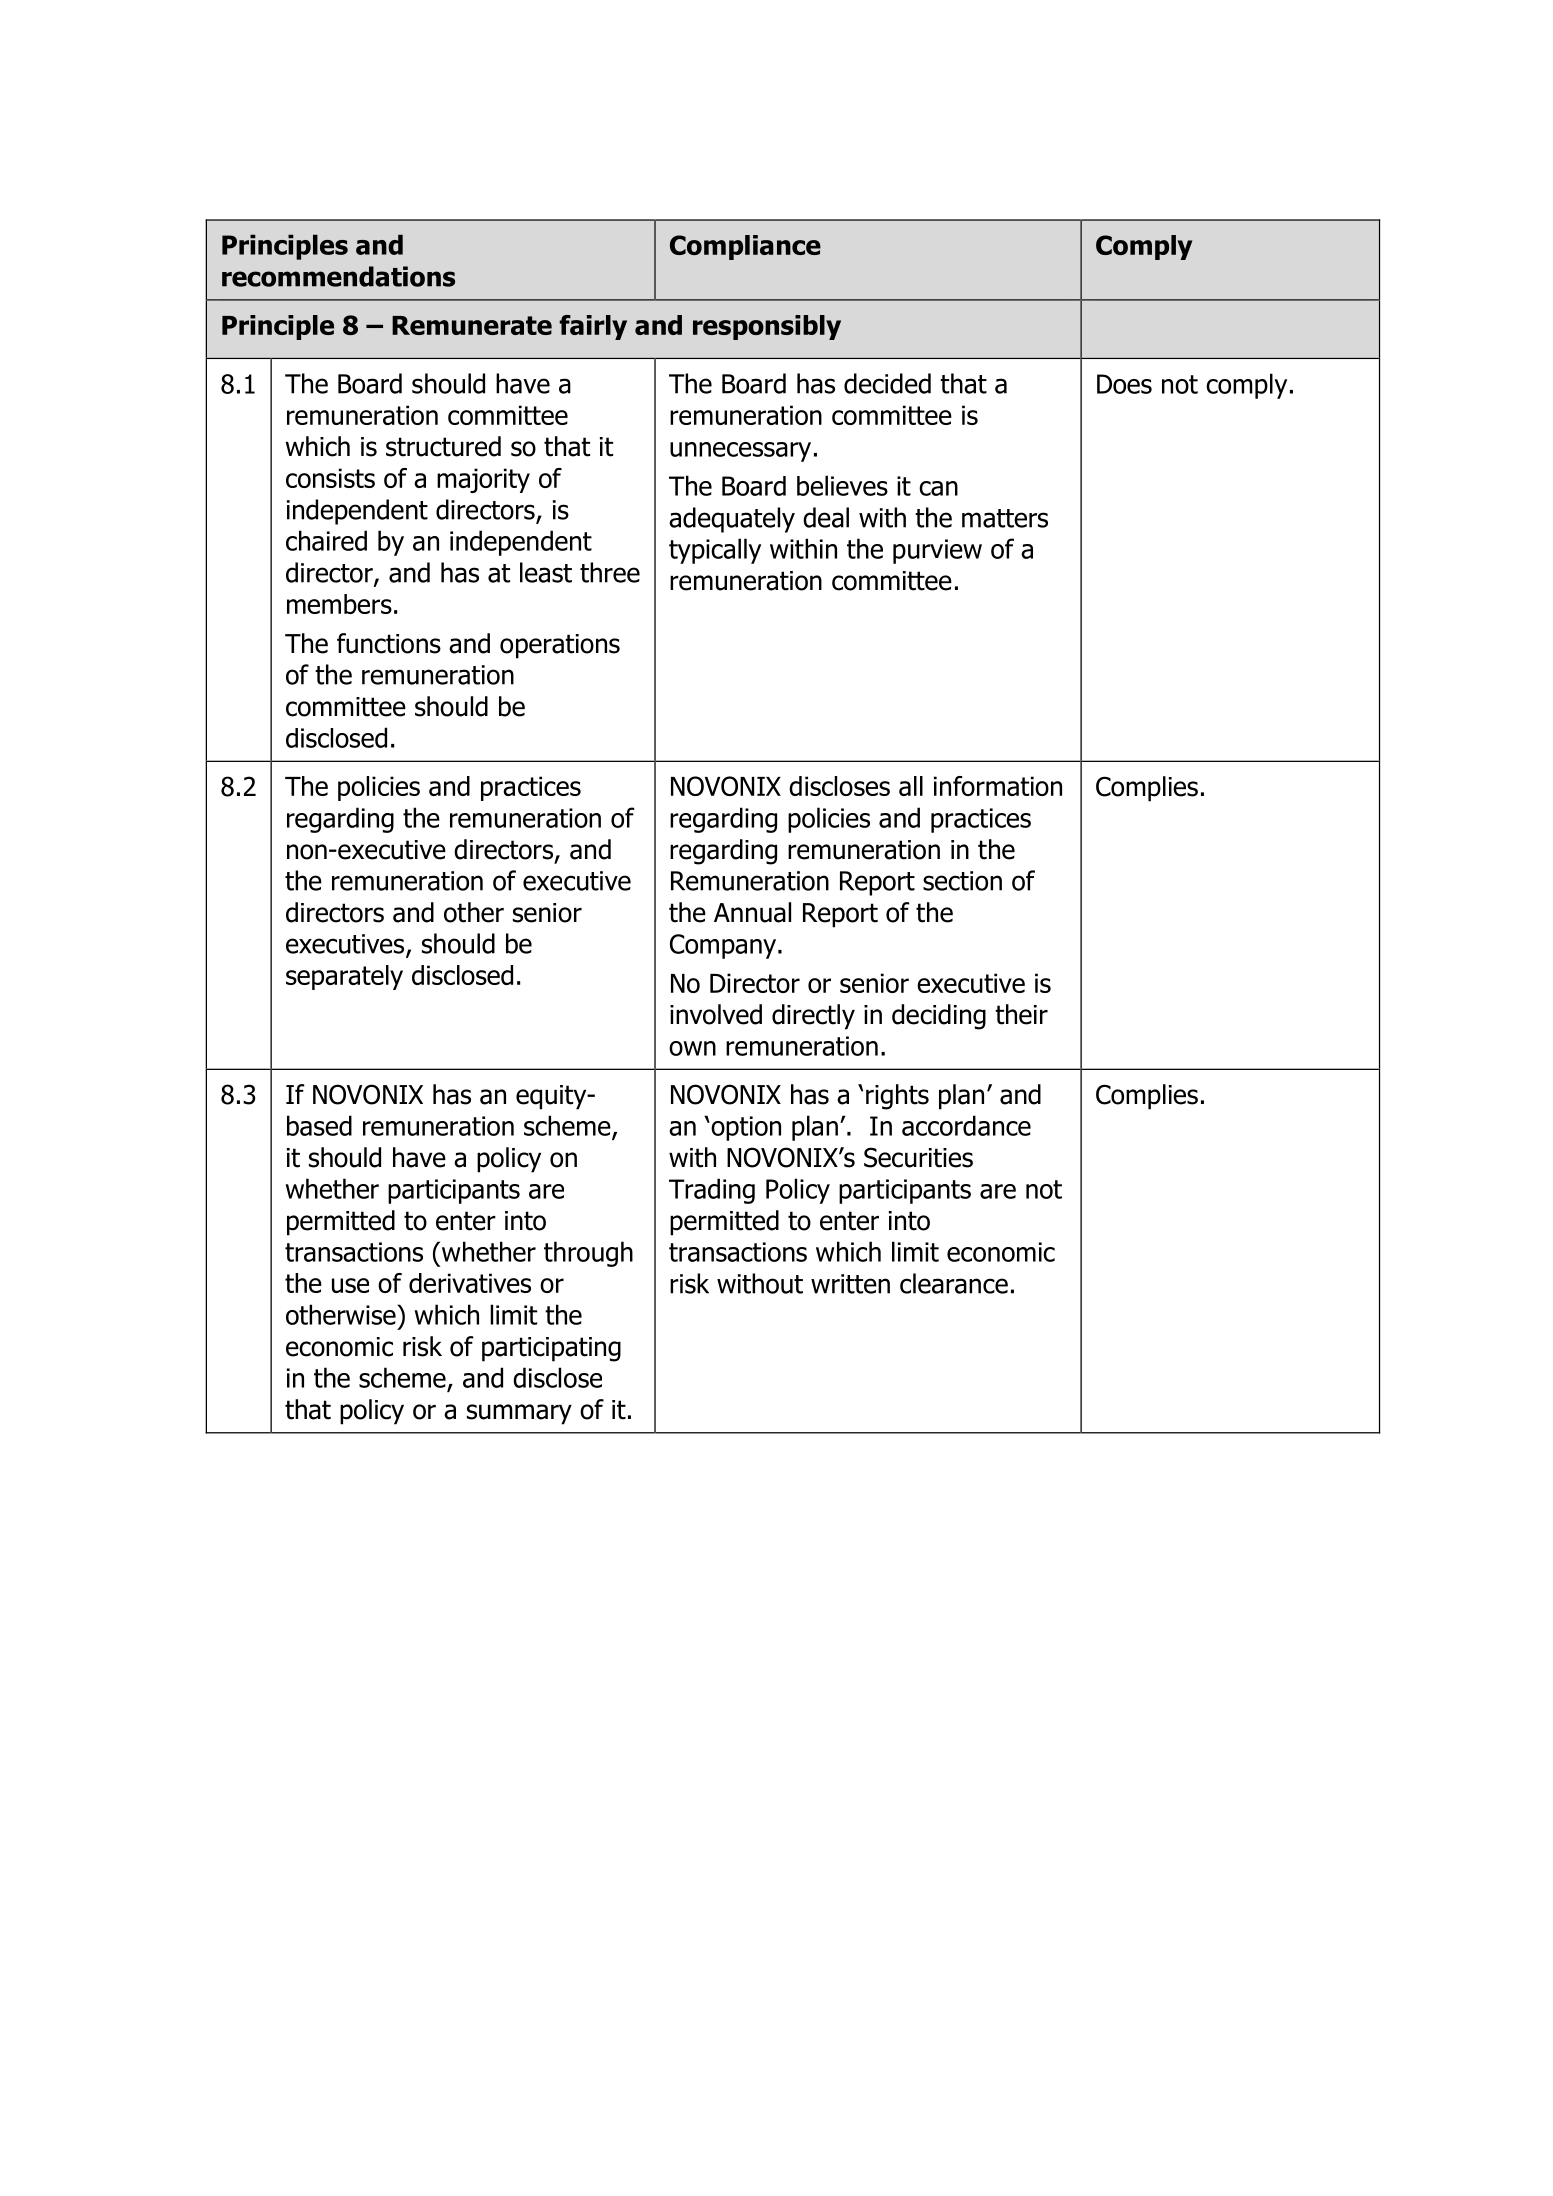 This screenshot has height=2196, width=1553. Describe the element at coordinates (519, 1414) in the screenshot. I see `summary` at that location.
